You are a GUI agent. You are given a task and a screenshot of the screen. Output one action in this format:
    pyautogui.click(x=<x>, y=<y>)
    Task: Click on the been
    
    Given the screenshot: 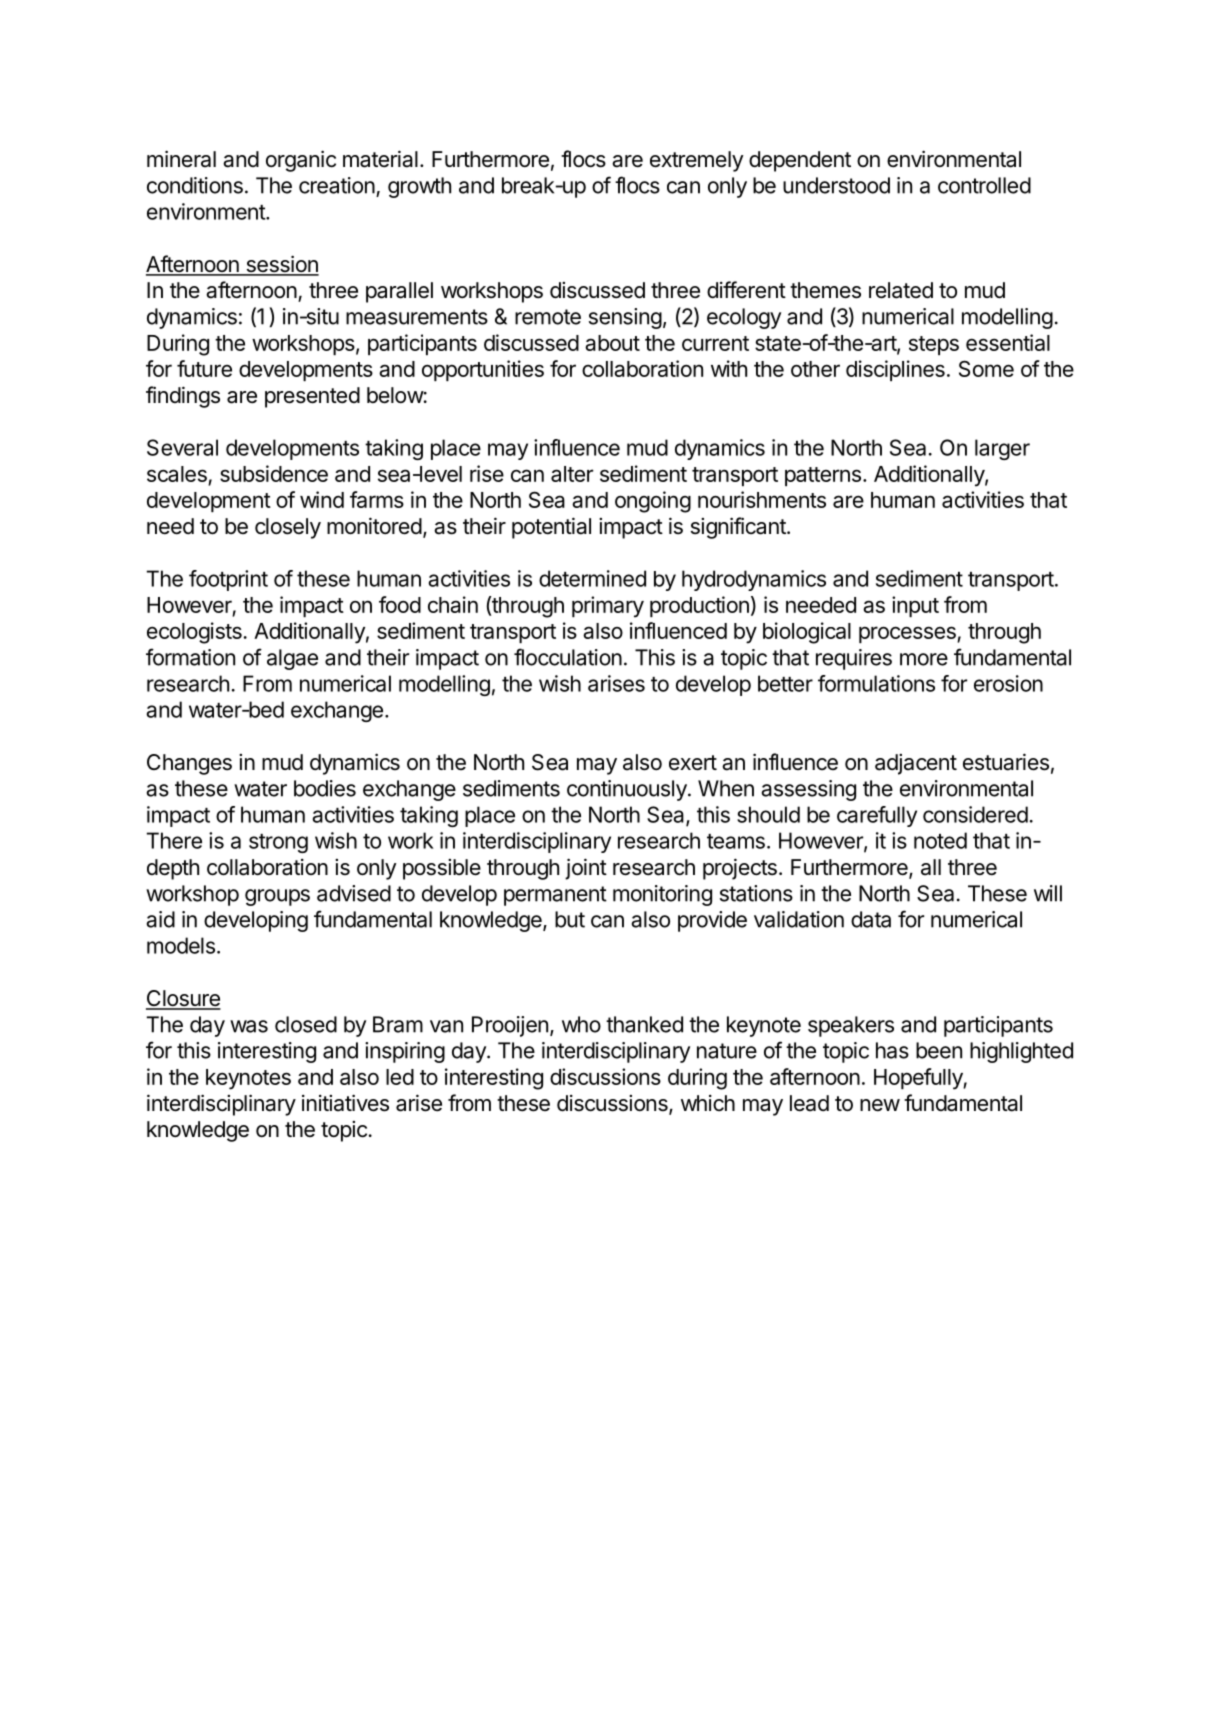 What is the action you would take?
    pyautogui.click(x=939, y=1050)
